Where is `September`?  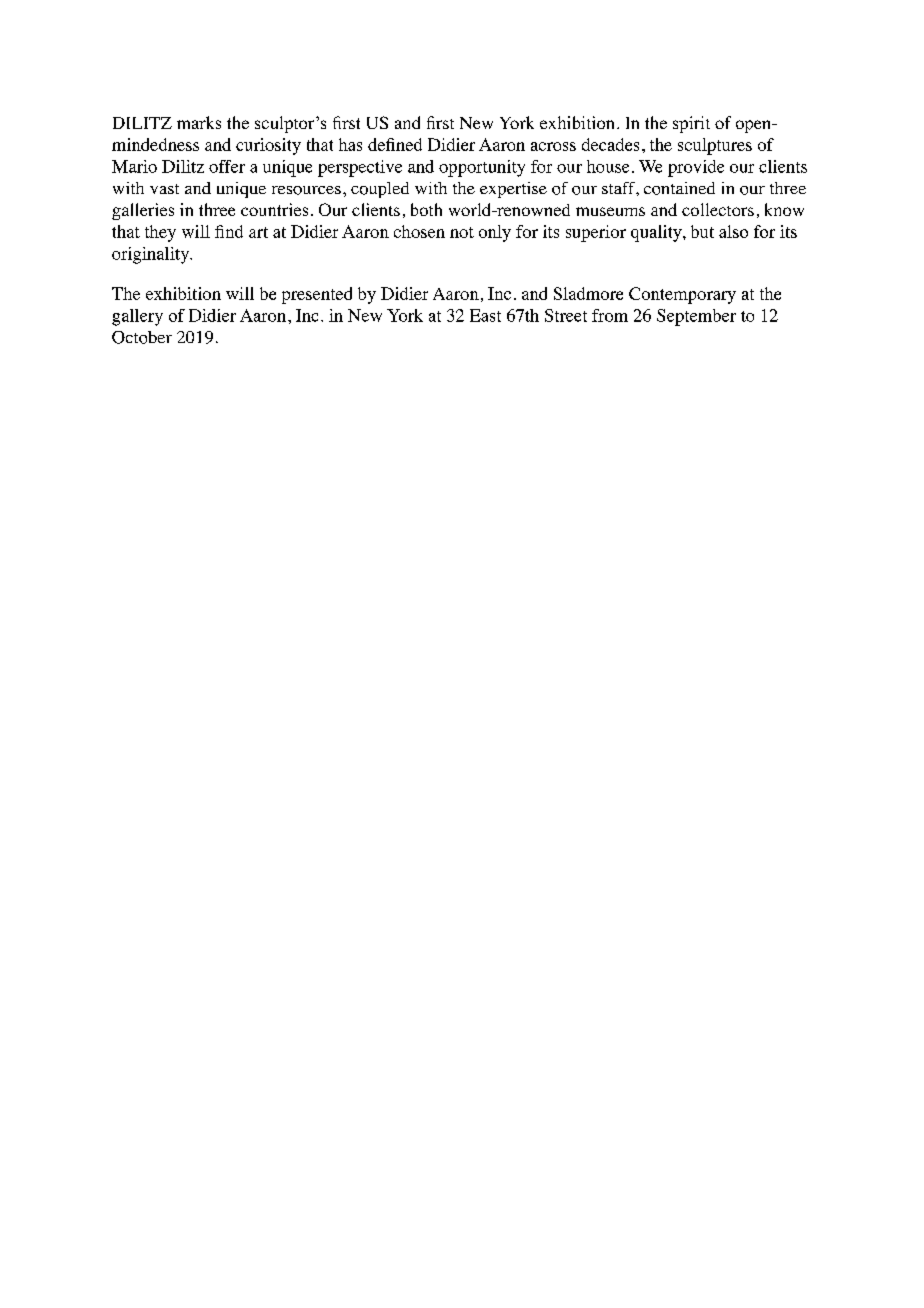 September is located at coordinates (696, 317).
